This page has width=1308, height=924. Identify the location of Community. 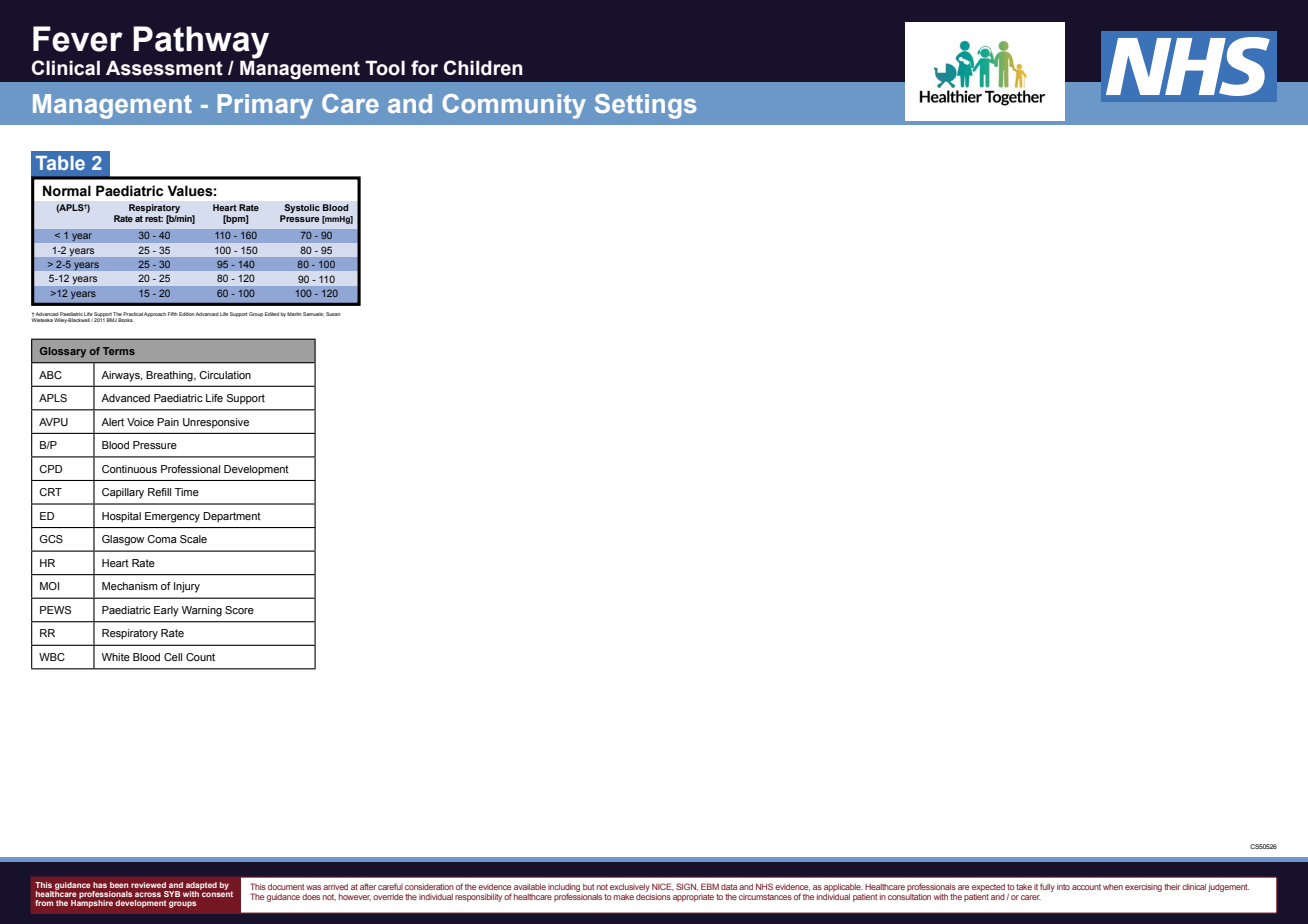
(514, 106).
